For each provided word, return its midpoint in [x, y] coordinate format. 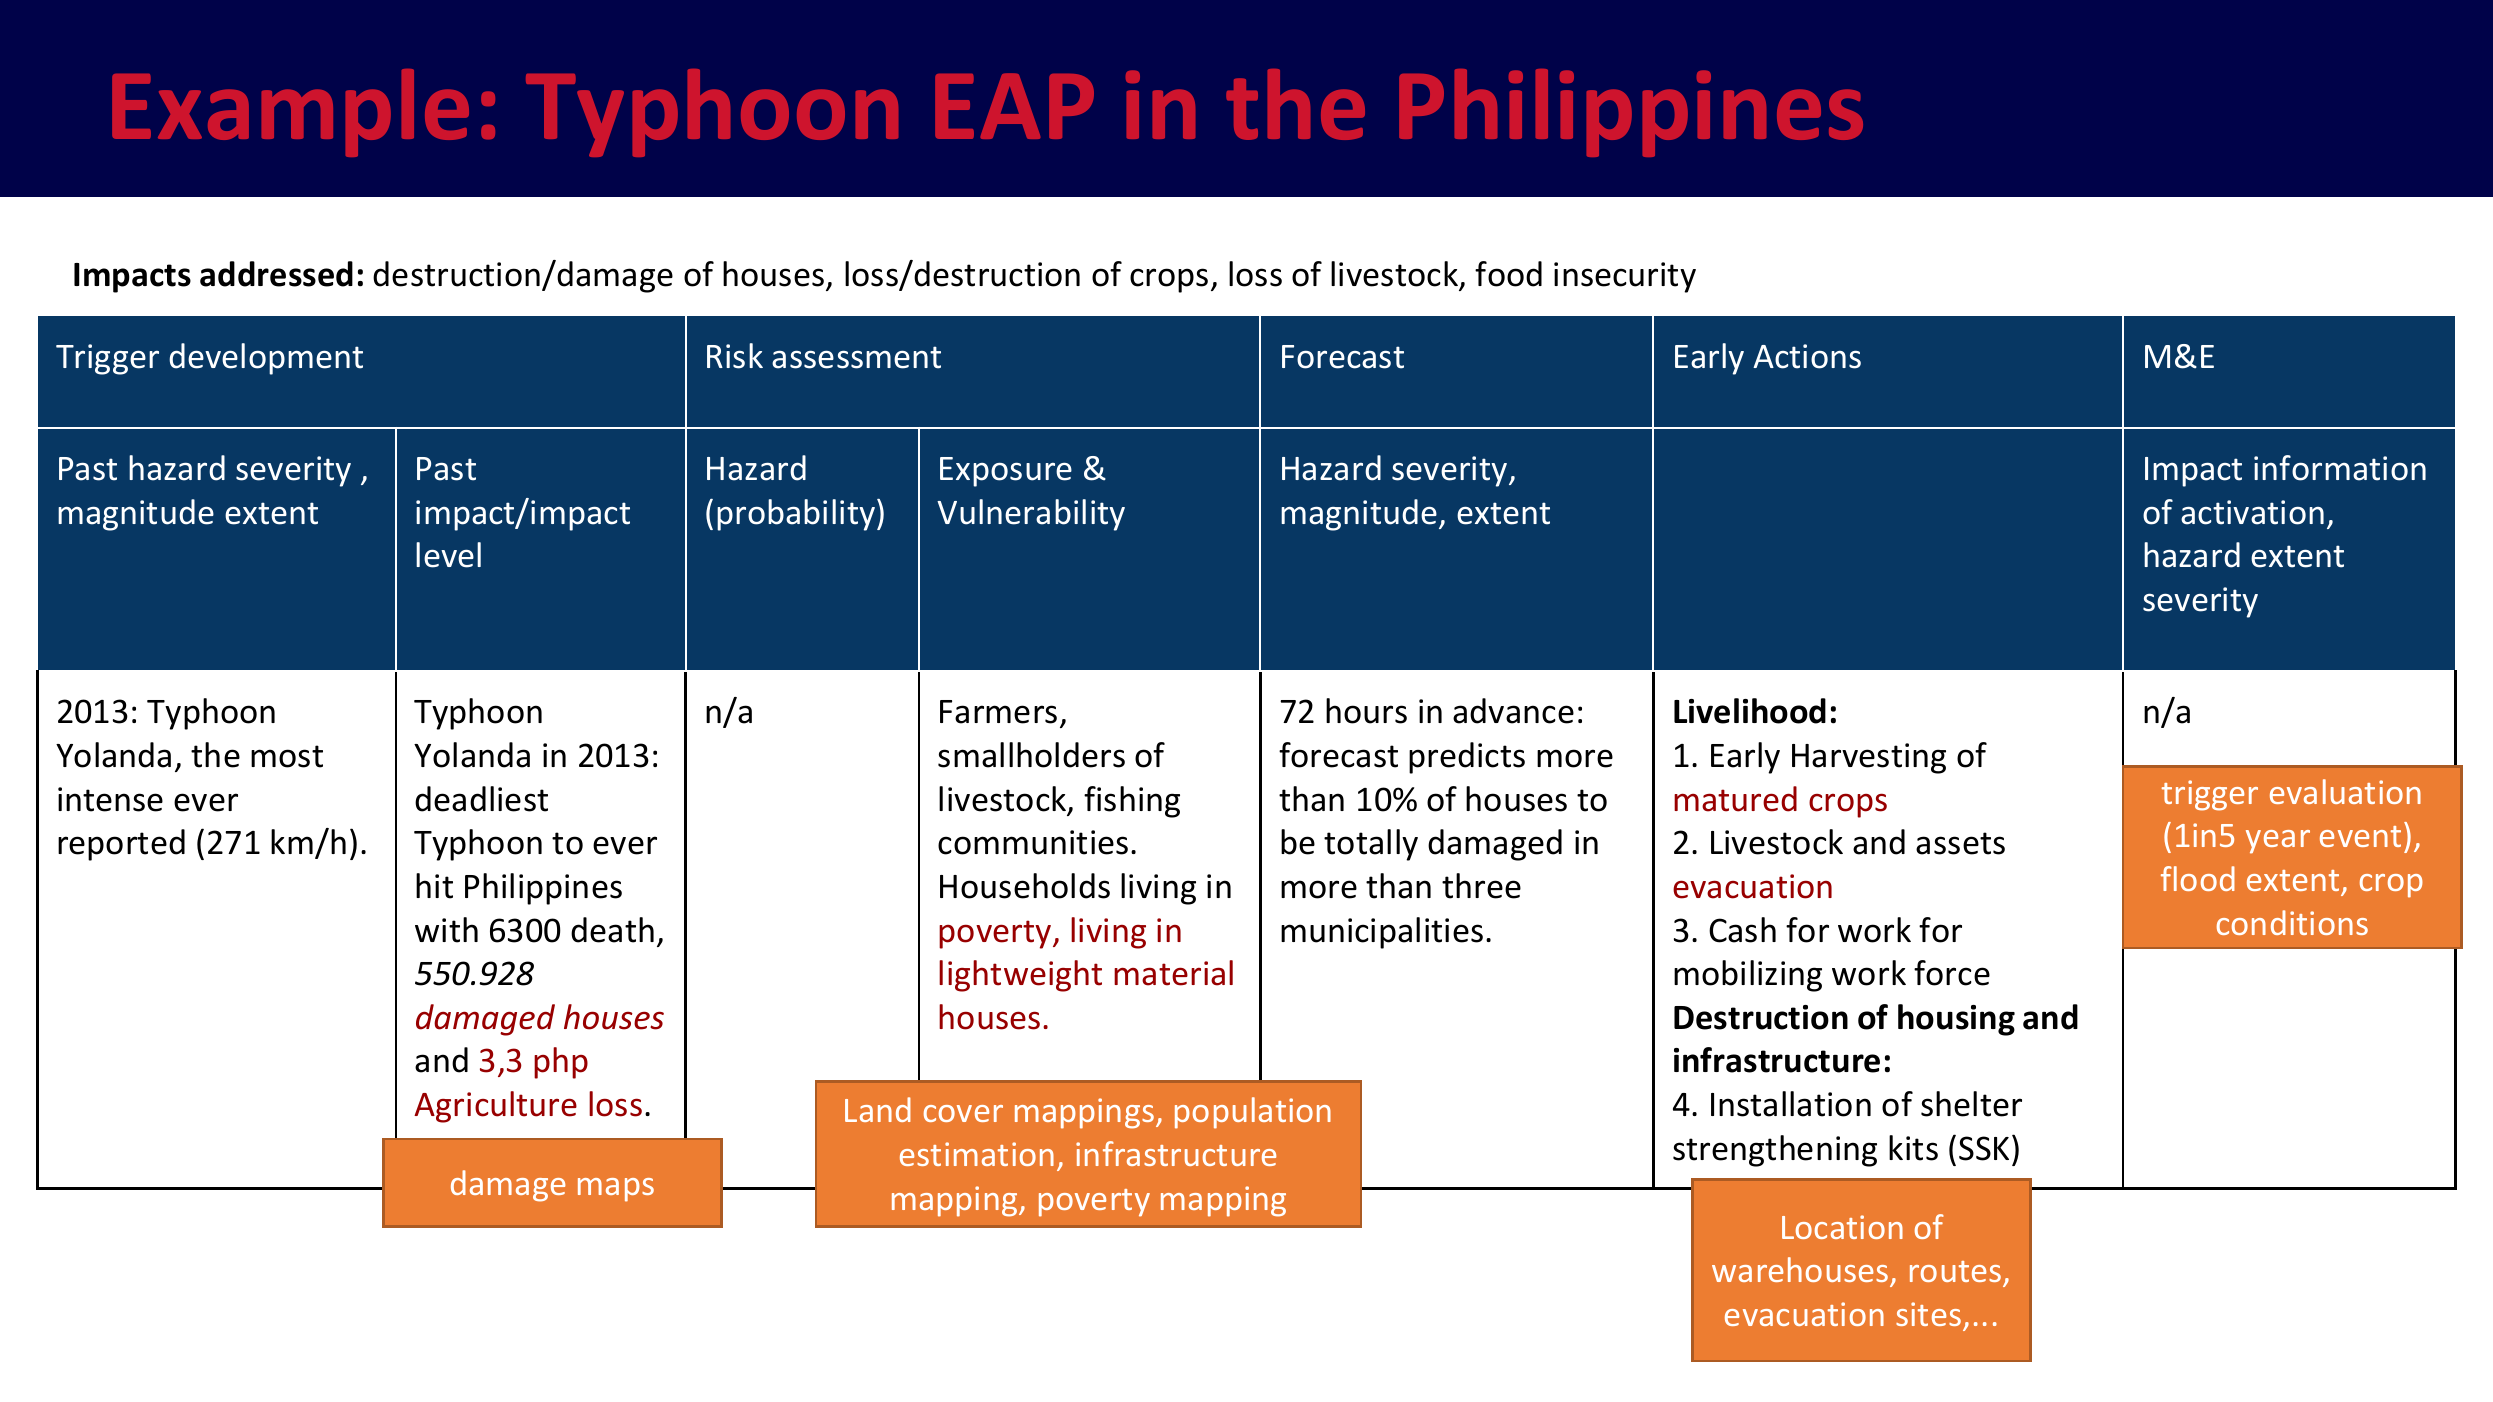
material [1173, 973]
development [266, 359]
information [2340, 468]
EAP [1014, 106]
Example [290, 113]
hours [1366, 711]
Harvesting [1869, 758]
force [1952, 973]
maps [616, 1190]
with [446, 930]
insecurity [1625, 277]
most [287, 756]
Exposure [1006, 472]
